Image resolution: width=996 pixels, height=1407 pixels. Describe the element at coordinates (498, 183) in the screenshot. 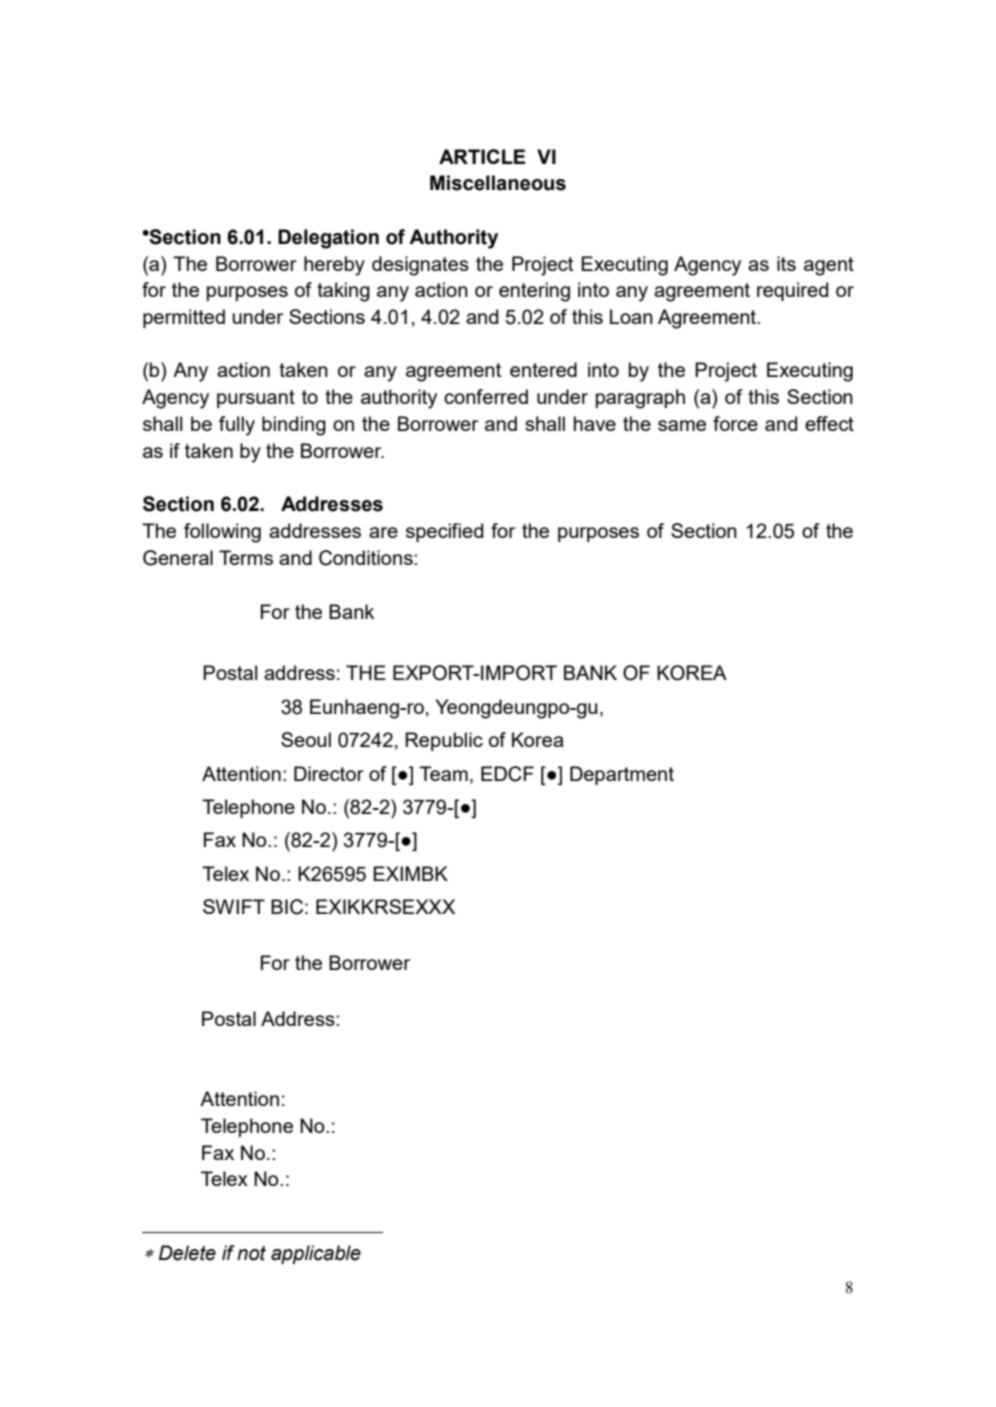

I see `Miscellaneous` at that location.
